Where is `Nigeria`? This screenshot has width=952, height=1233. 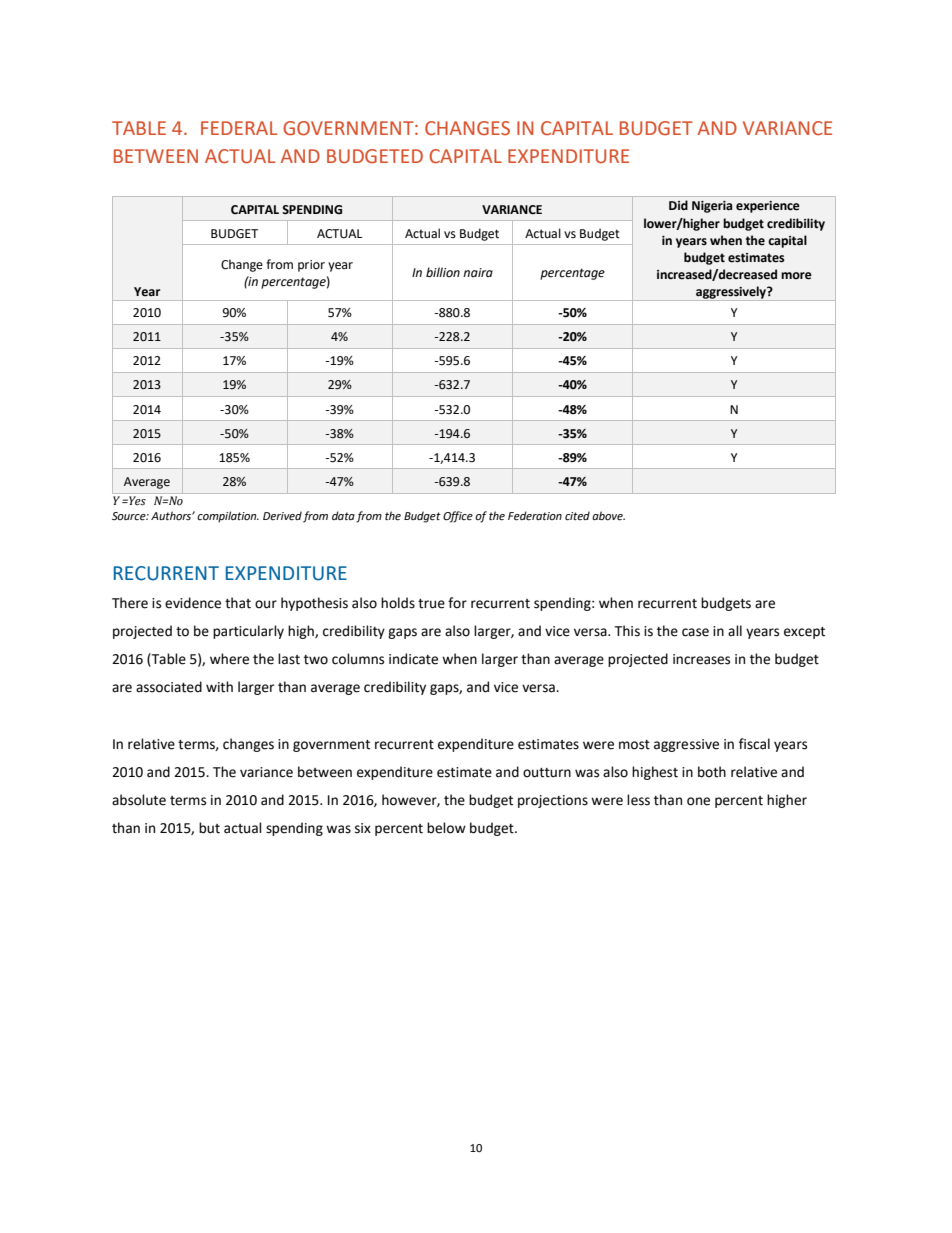
Nigeria is located at coordinates (712, 207).
